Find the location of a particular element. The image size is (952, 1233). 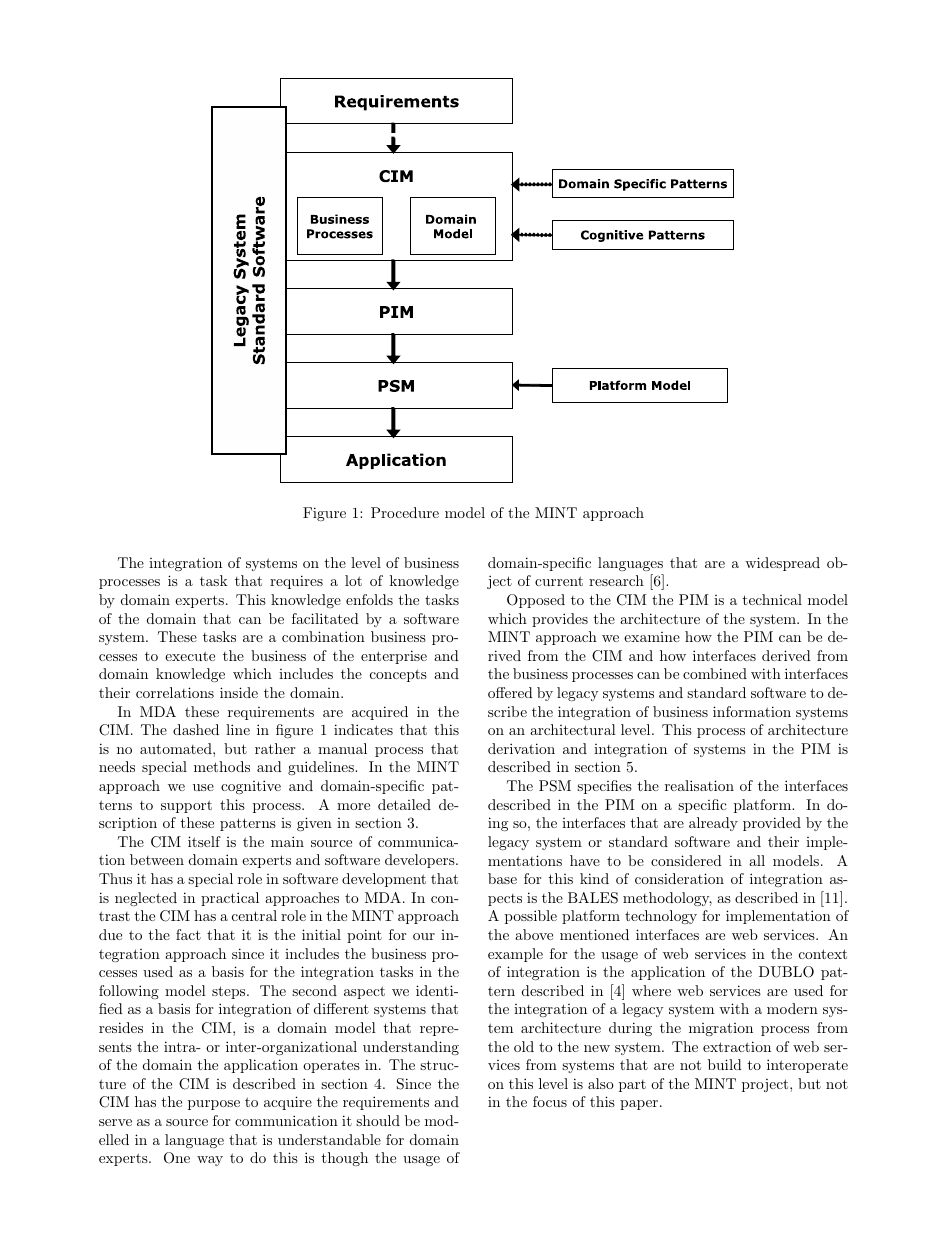

Procedure is located at coordinates (405, 512).
